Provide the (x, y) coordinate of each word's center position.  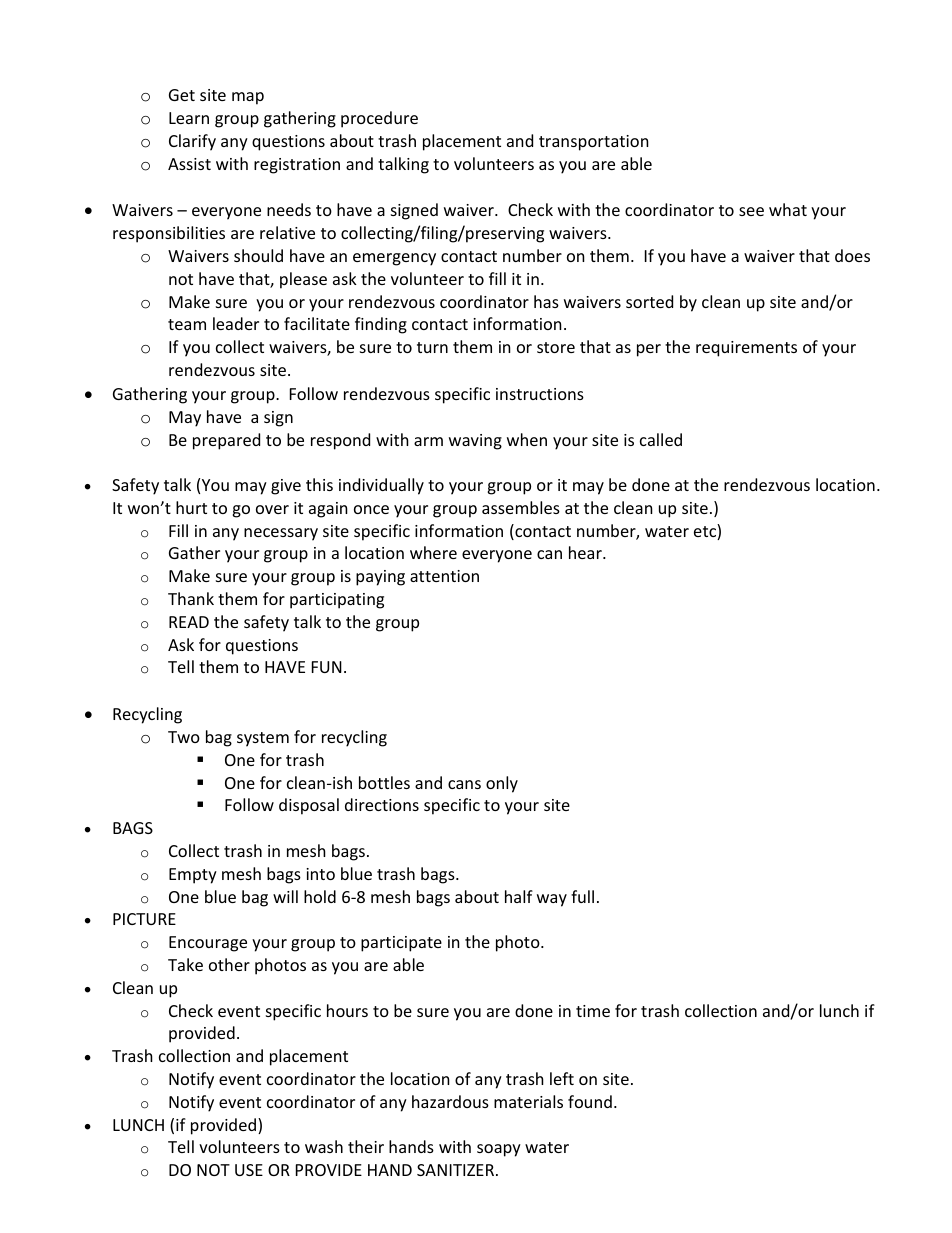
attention (444, 576)
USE (249, 1170)
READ (189, 622)
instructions (540, 394)
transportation (594, 143)
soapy (499, 1150)
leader (236, 323)
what (788, 209)
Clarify (192, 142)
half (519, 896)
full (582, 896)
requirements (746, 349)
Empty (193, 876)
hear (586, 552)
